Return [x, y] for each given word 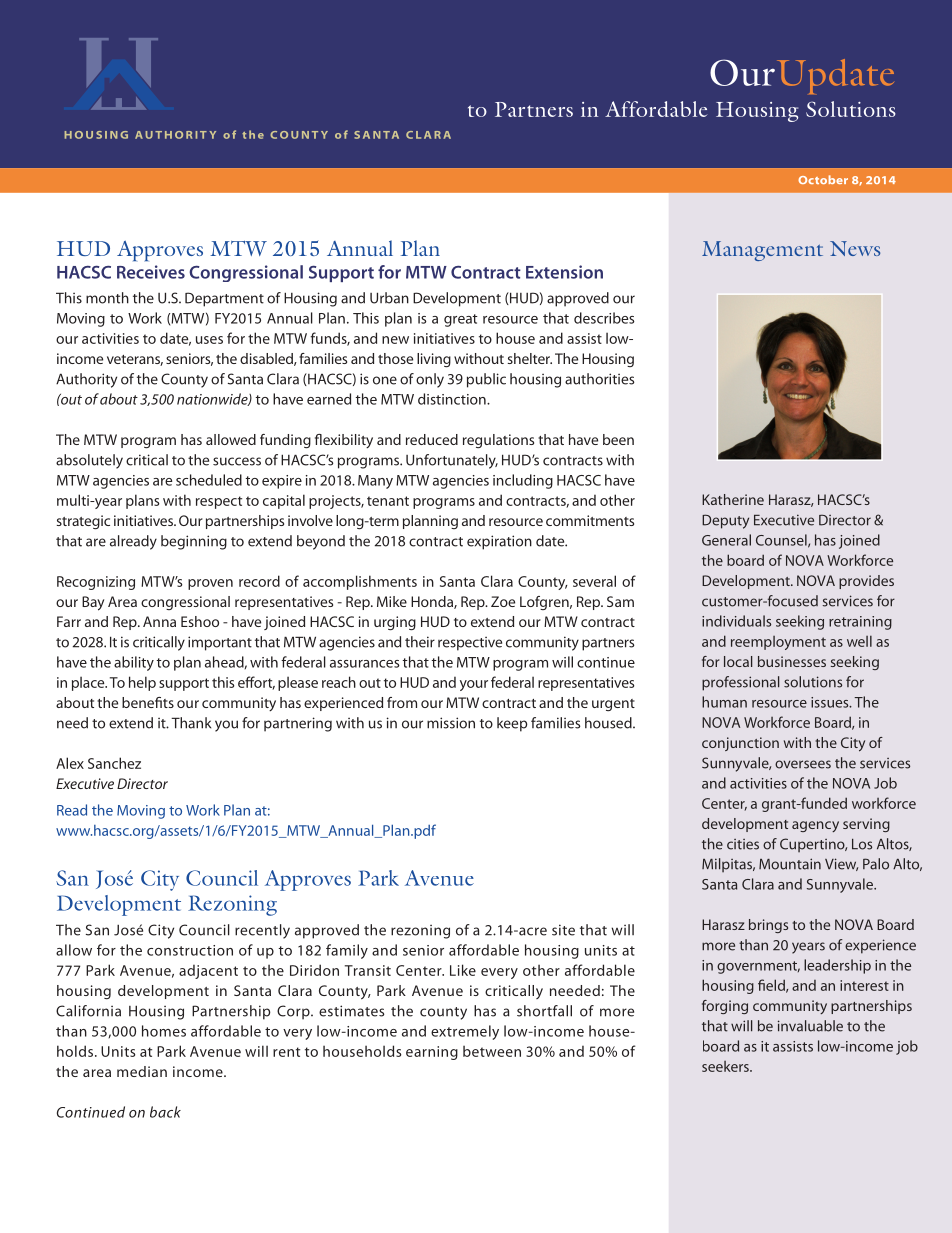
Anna [159, 621]
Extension [564, 272]
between [492, 1051]
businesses [792, 661]
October [823, 179]
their [420, 642]
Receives [151, 272]
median [142, 1071]
